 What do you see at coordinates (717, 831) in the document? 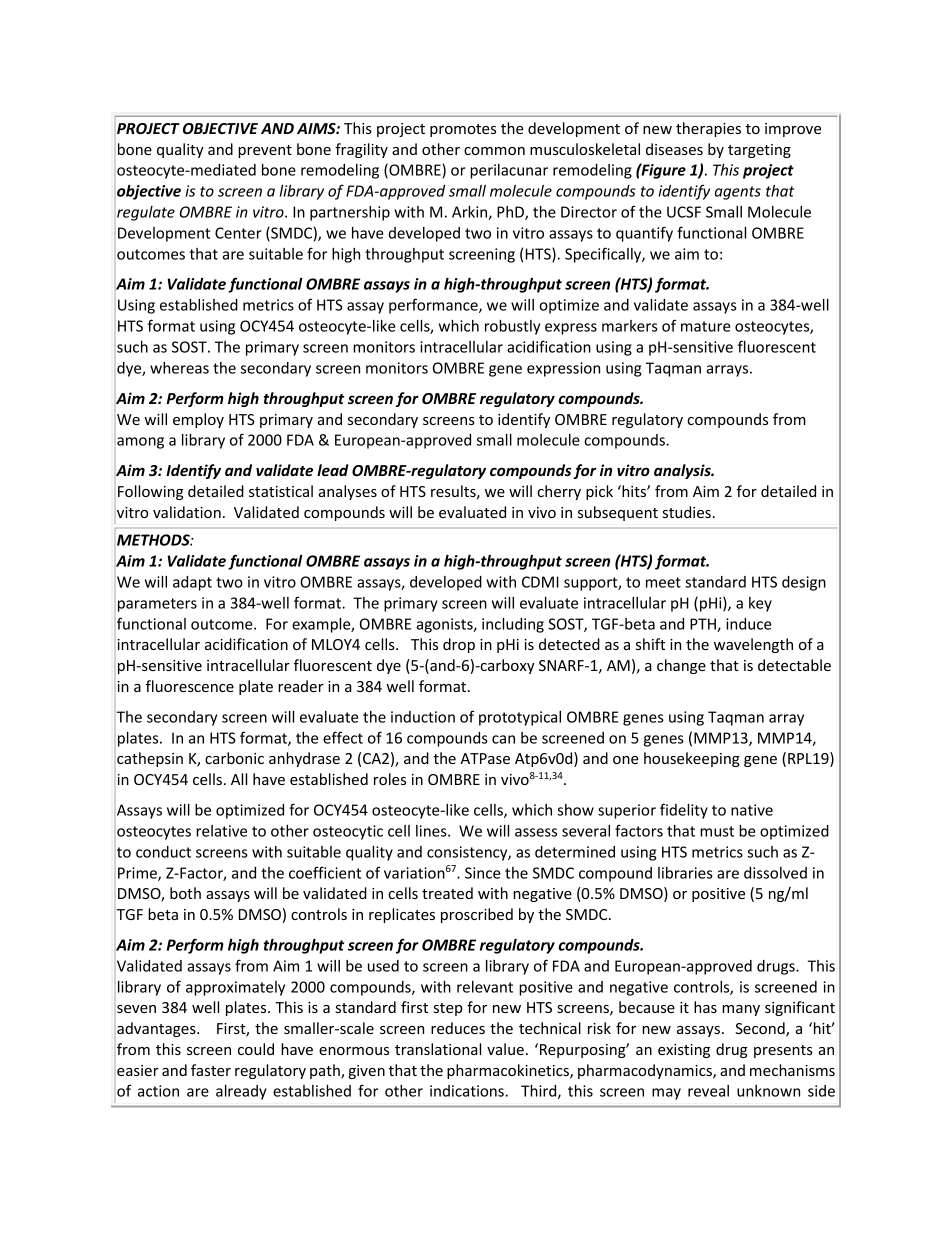
I see `must` at bounding box center [717, 831].
